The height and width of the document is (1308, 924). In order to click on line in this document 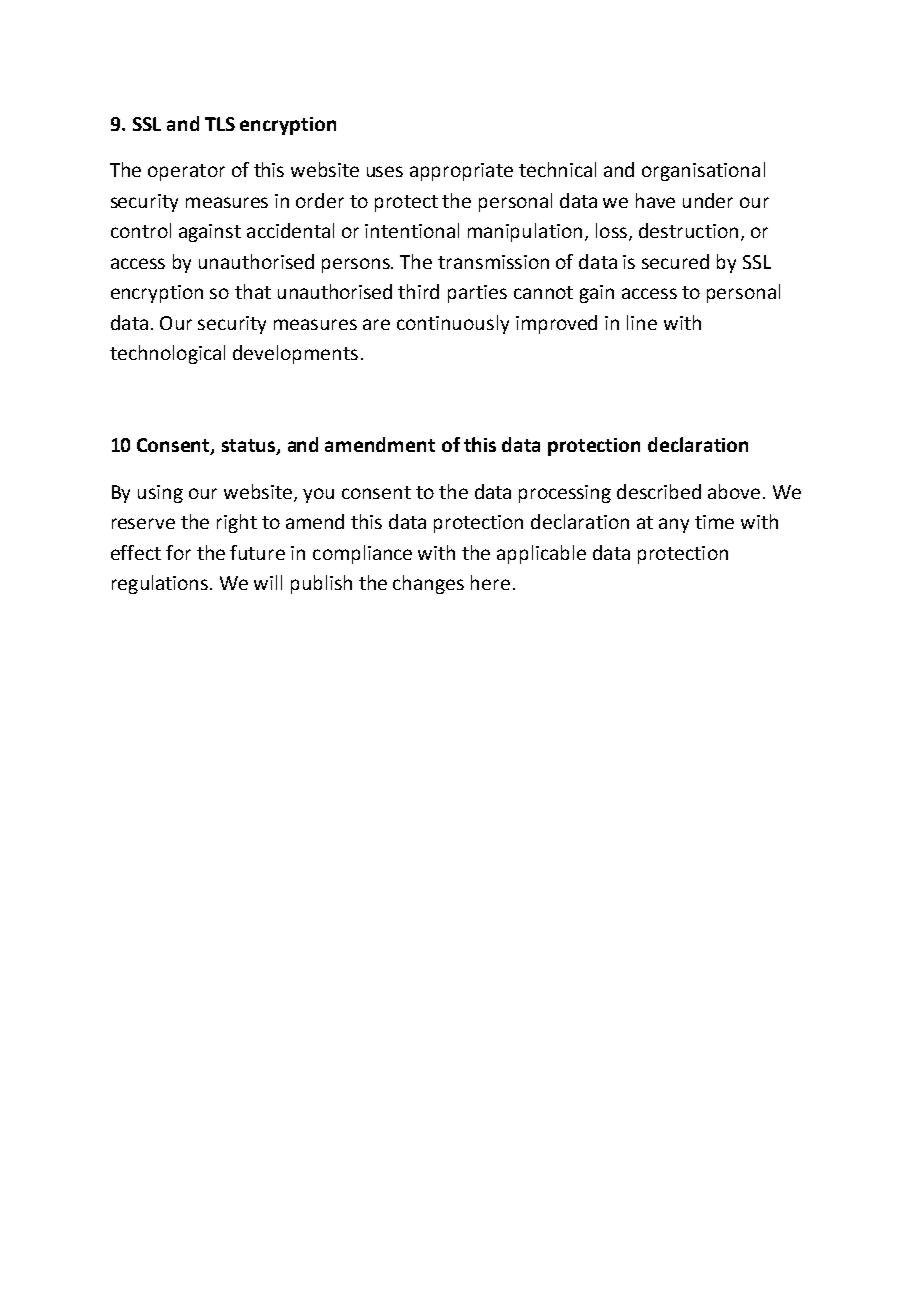, I will do `click(642, 322)`.
